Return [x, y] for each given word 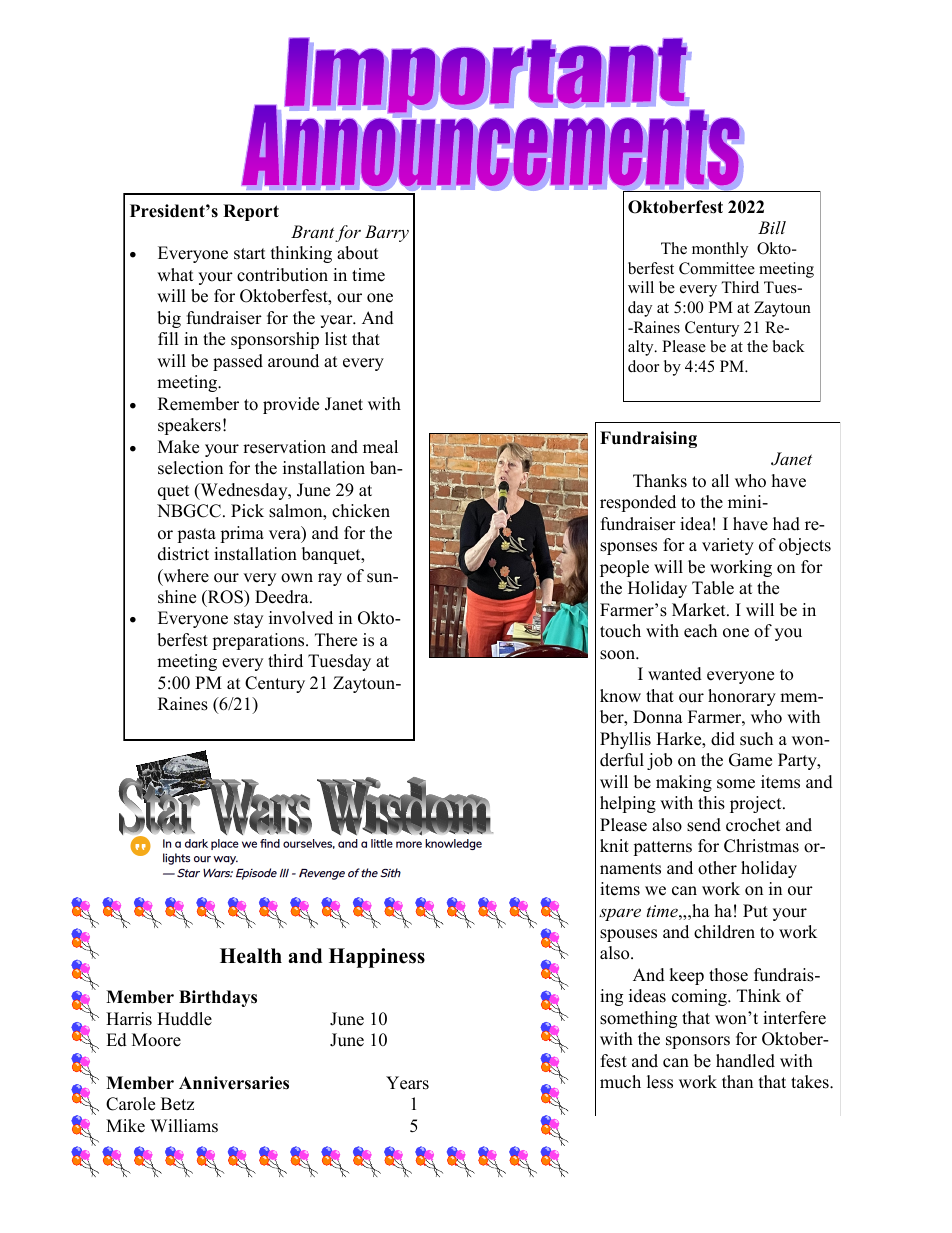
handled [745, 1061]
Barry [387, 233]
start [250, 254]
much [620, 1082]
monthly [720, 250]
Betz [177, 1104]
